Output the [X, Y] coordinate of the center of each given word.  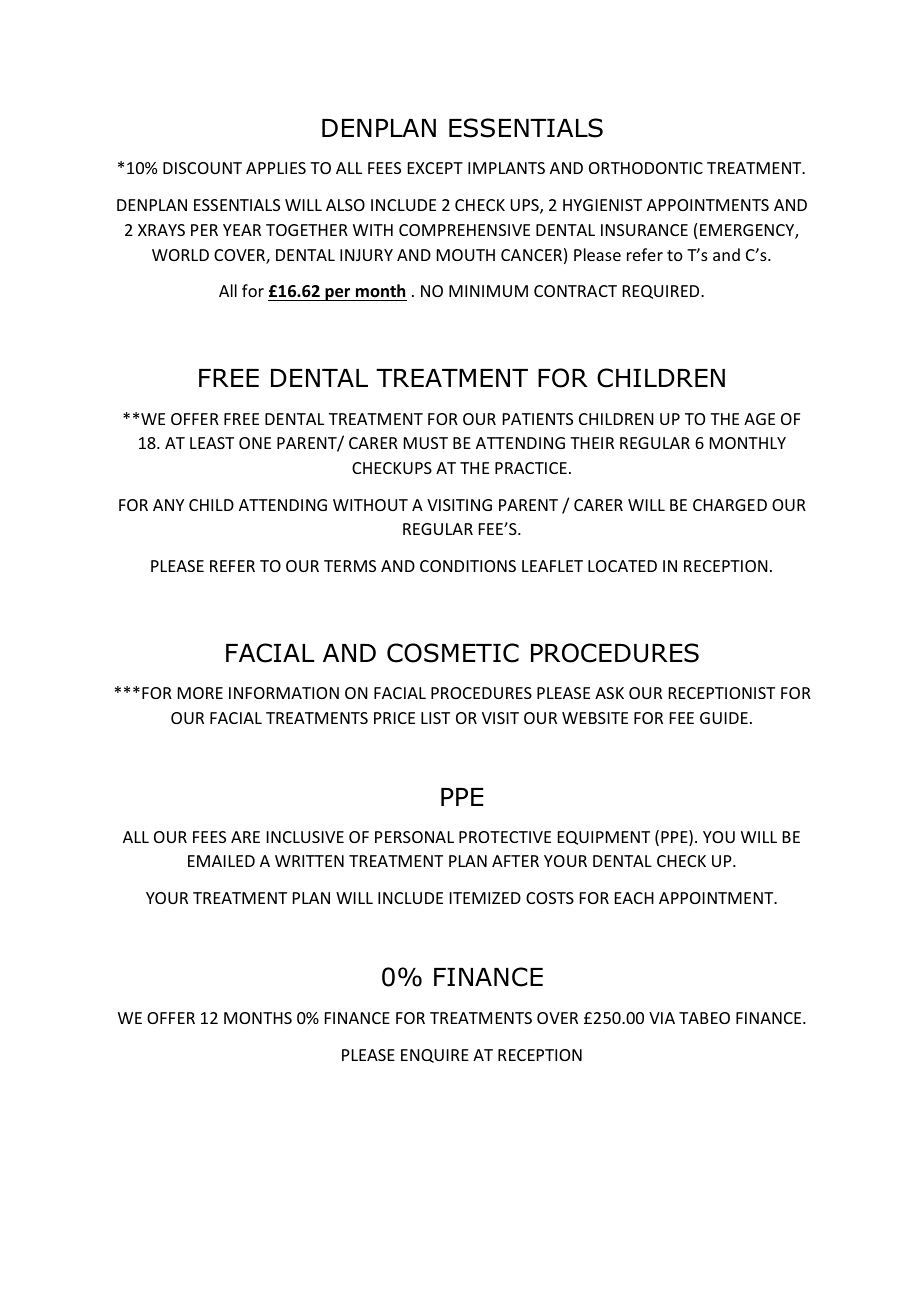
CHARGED [730, 505]
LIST [435, 718]
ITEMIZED [485, 898]
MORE [200, 693]
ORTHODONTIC [646, 168]
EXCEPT [435, 168]
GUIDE [724, 718]
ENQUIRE [435, 1056]
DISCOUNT [202, 168]
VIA [662, 1018]
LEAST [212, 443]
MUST [426, 443]
